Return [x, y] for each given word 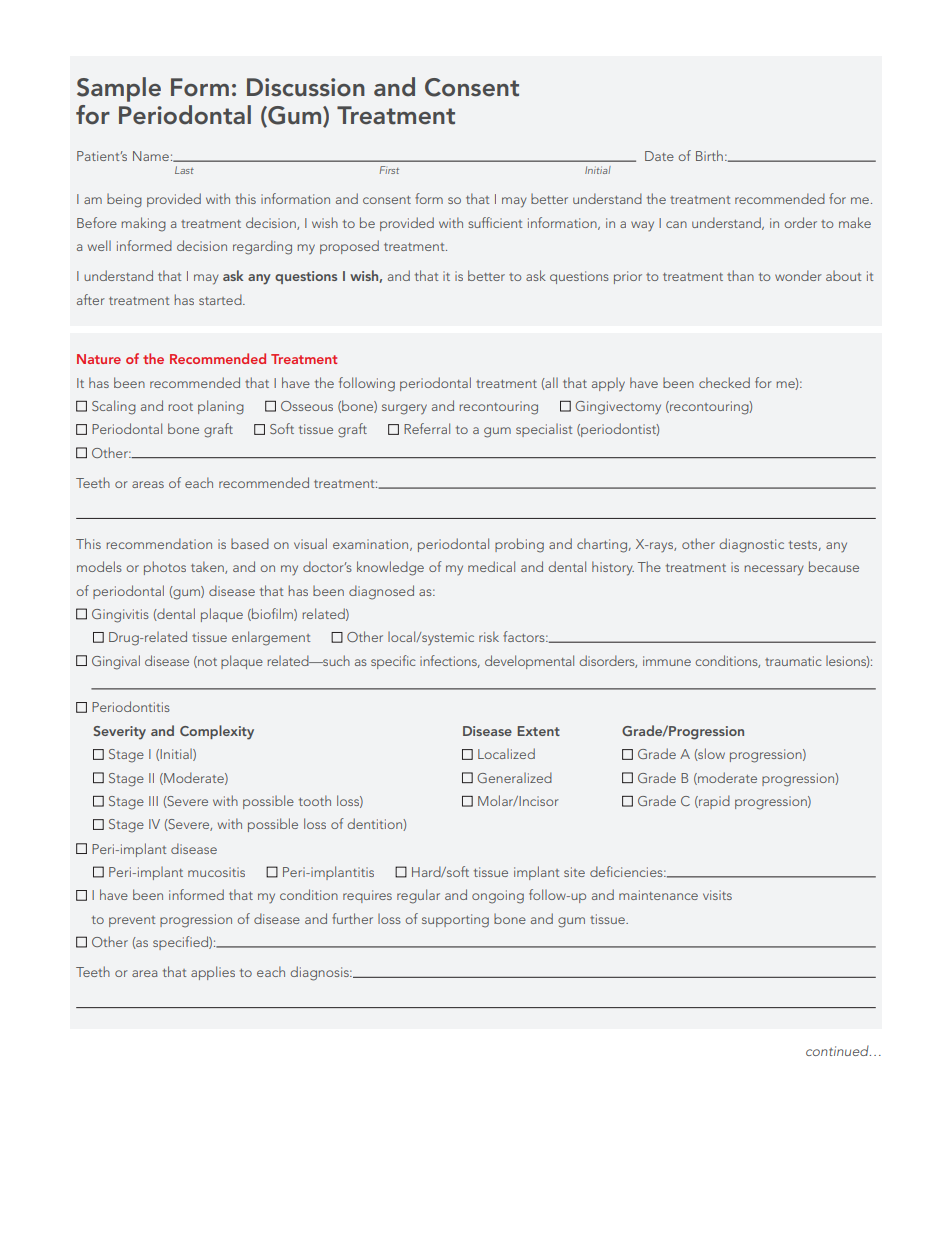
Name [151, 156]
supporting [455, 921]
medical [491, 566]
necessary [774, 570]
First [389, 170]
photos [165, 568]
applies [213, 973]
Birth [709, 155]
